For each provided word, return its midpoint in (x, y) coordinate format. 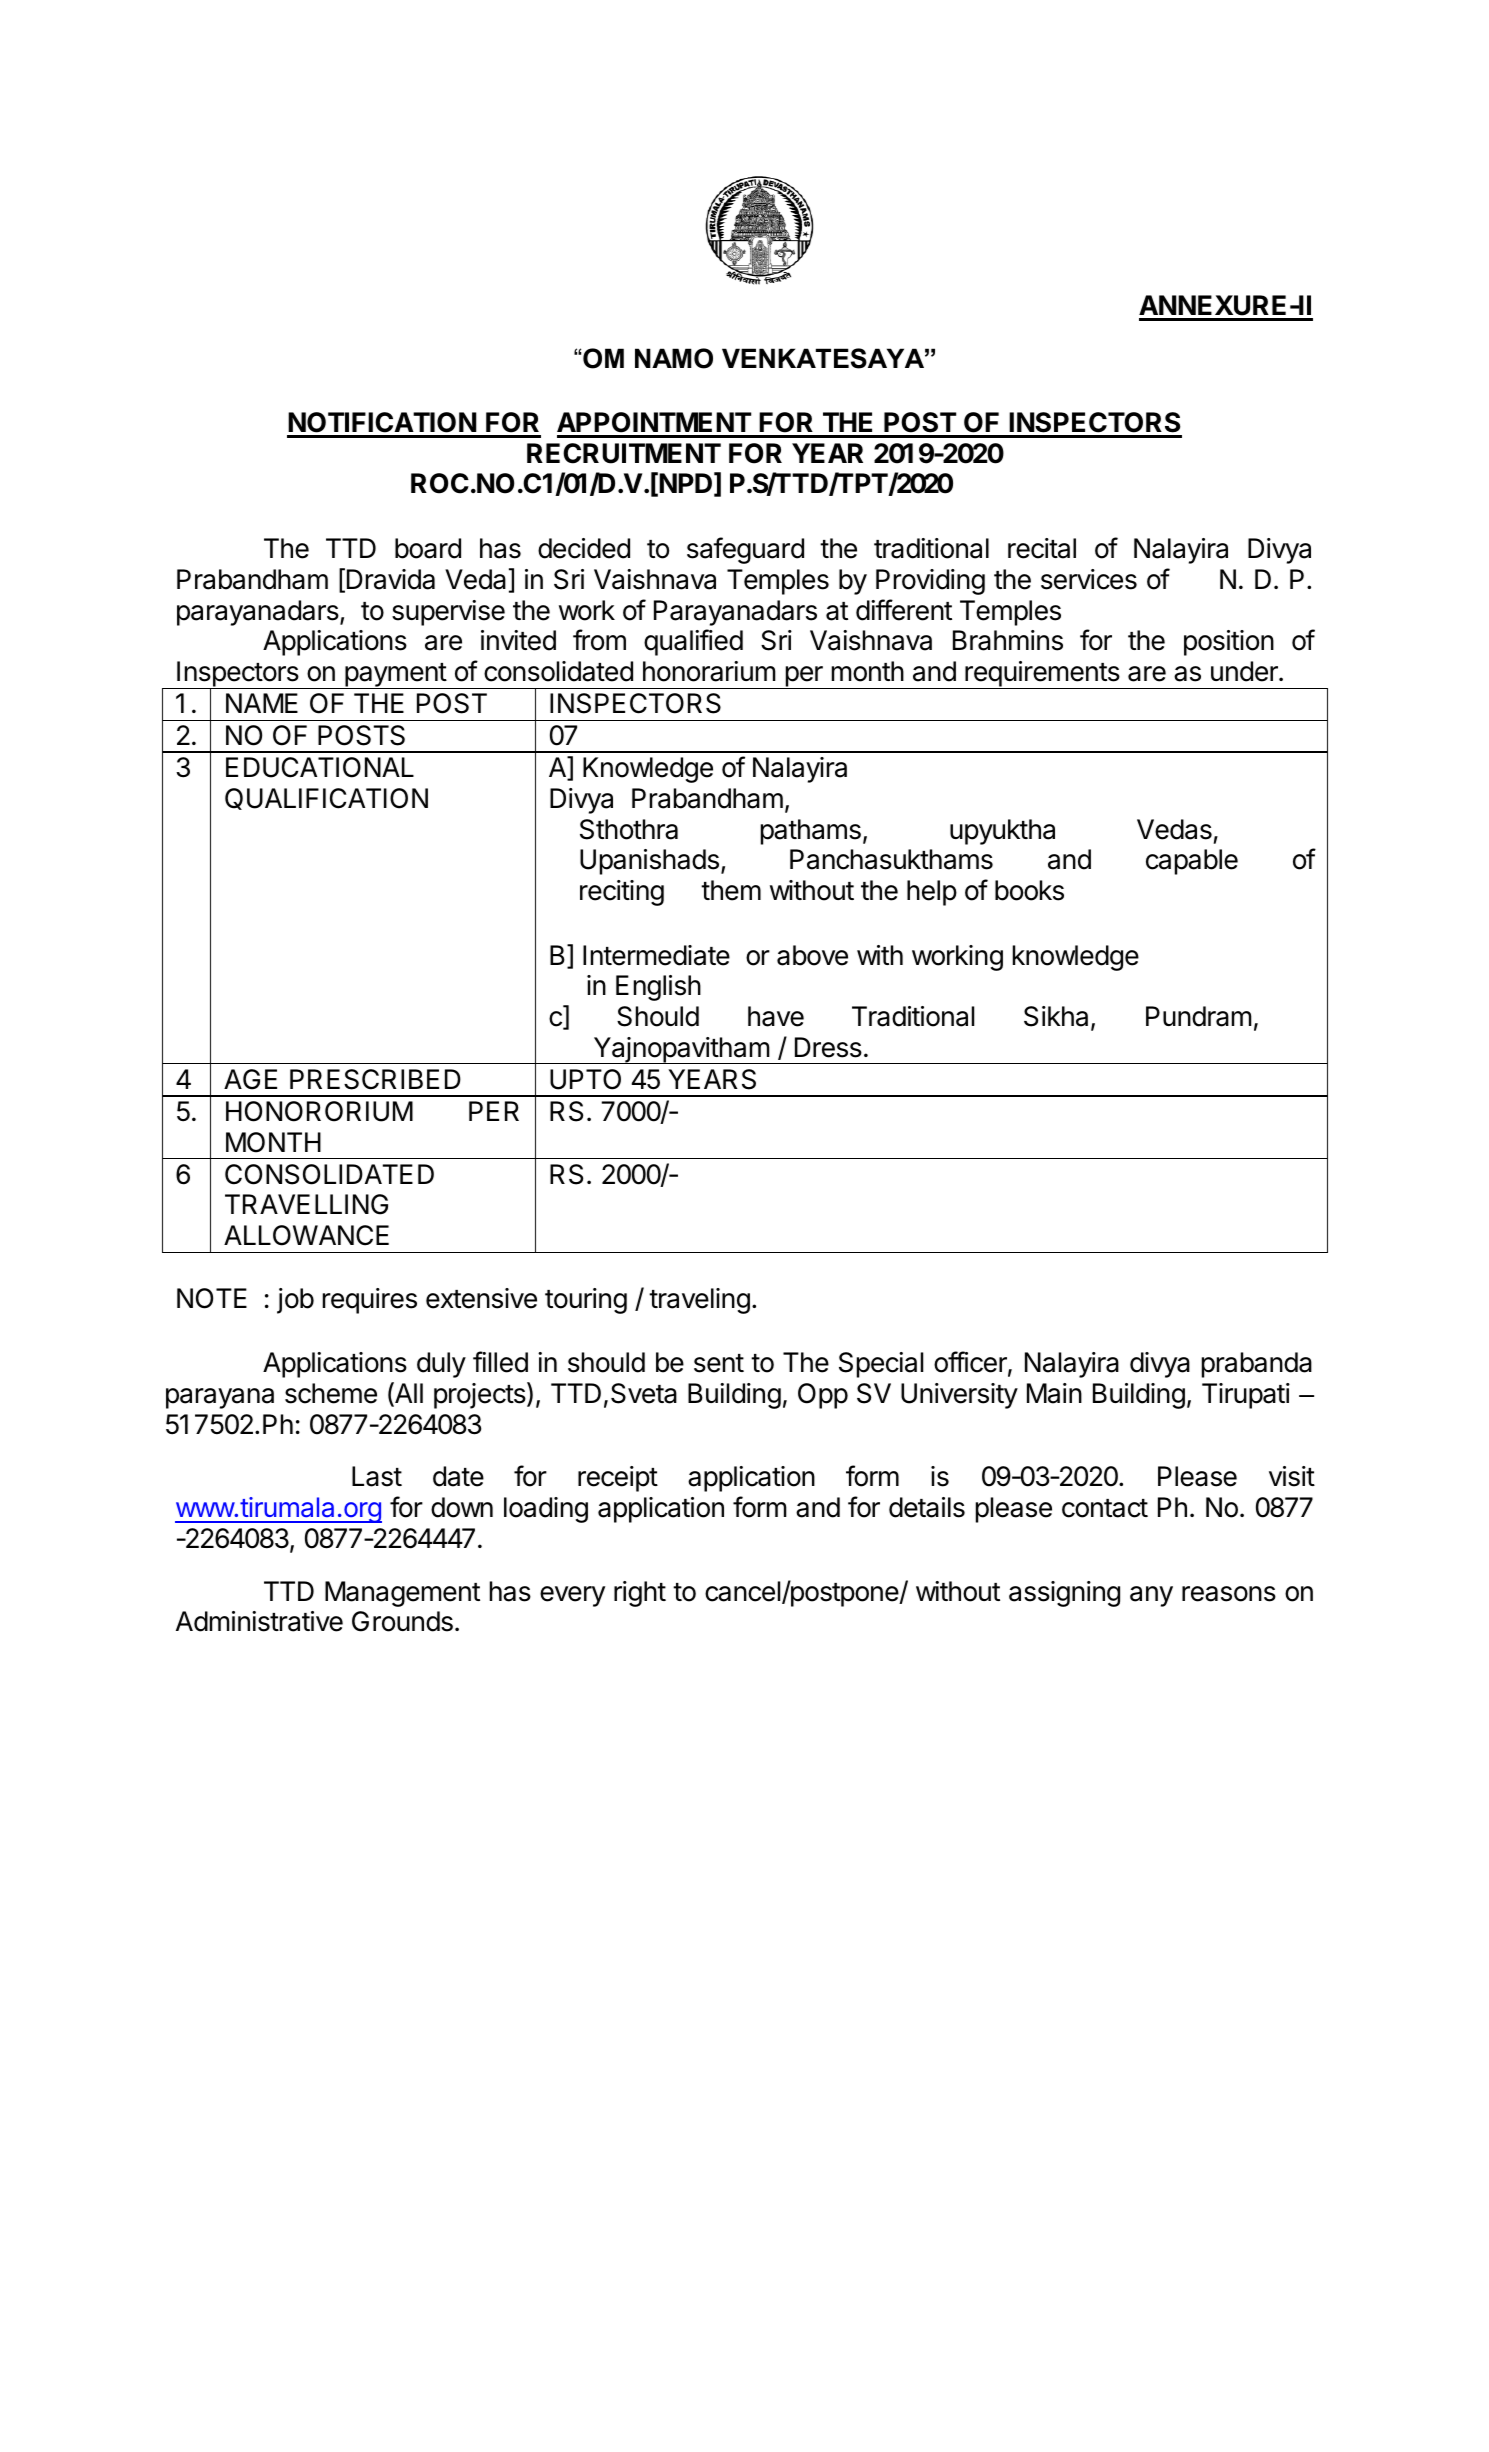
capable (1192, 862)
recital (1042, 548)
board (428, 548)
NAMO (674, 358)
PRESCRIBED (375, 1079)
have (776, 1016)
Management (402, 1594)
